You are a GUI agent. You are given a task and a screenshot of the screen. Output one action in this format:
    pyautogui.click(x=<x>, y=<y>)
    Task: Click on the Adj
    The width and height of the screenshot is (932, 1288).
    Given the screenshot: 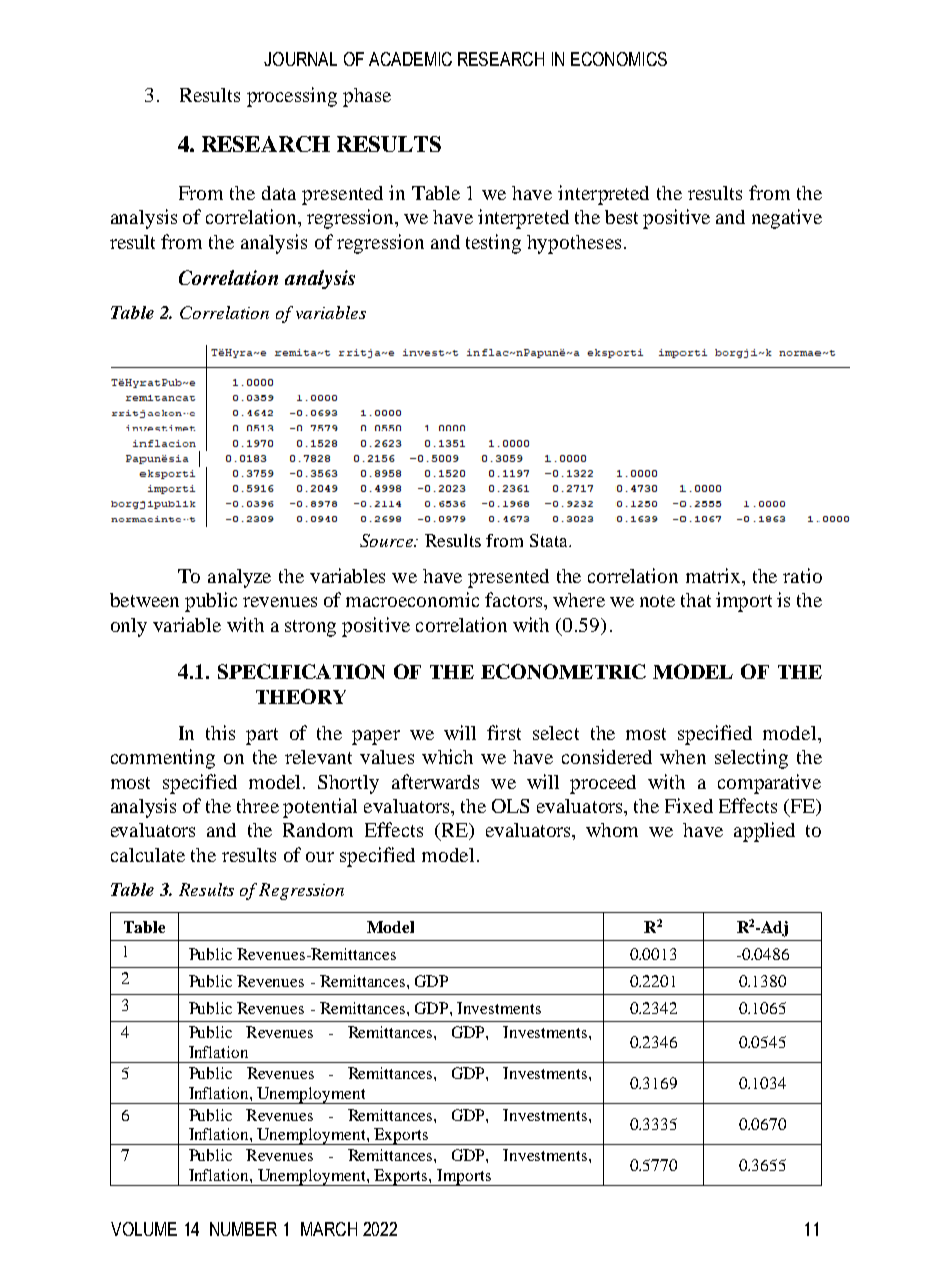 What is the action you would take?
    pyautogui.click(x=773, y=929)
